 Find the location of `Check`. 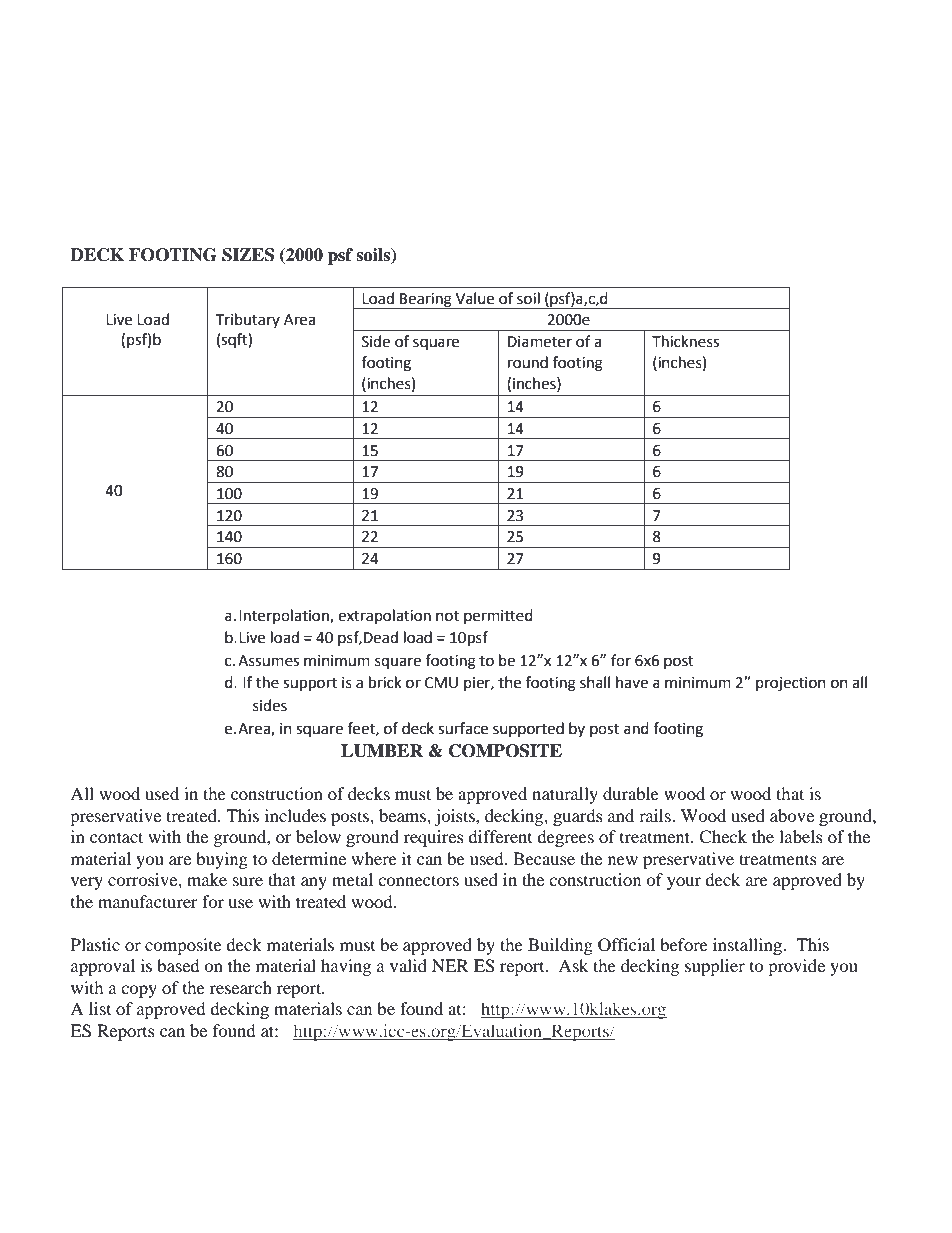

Check is located at coordinates (723, 837).
